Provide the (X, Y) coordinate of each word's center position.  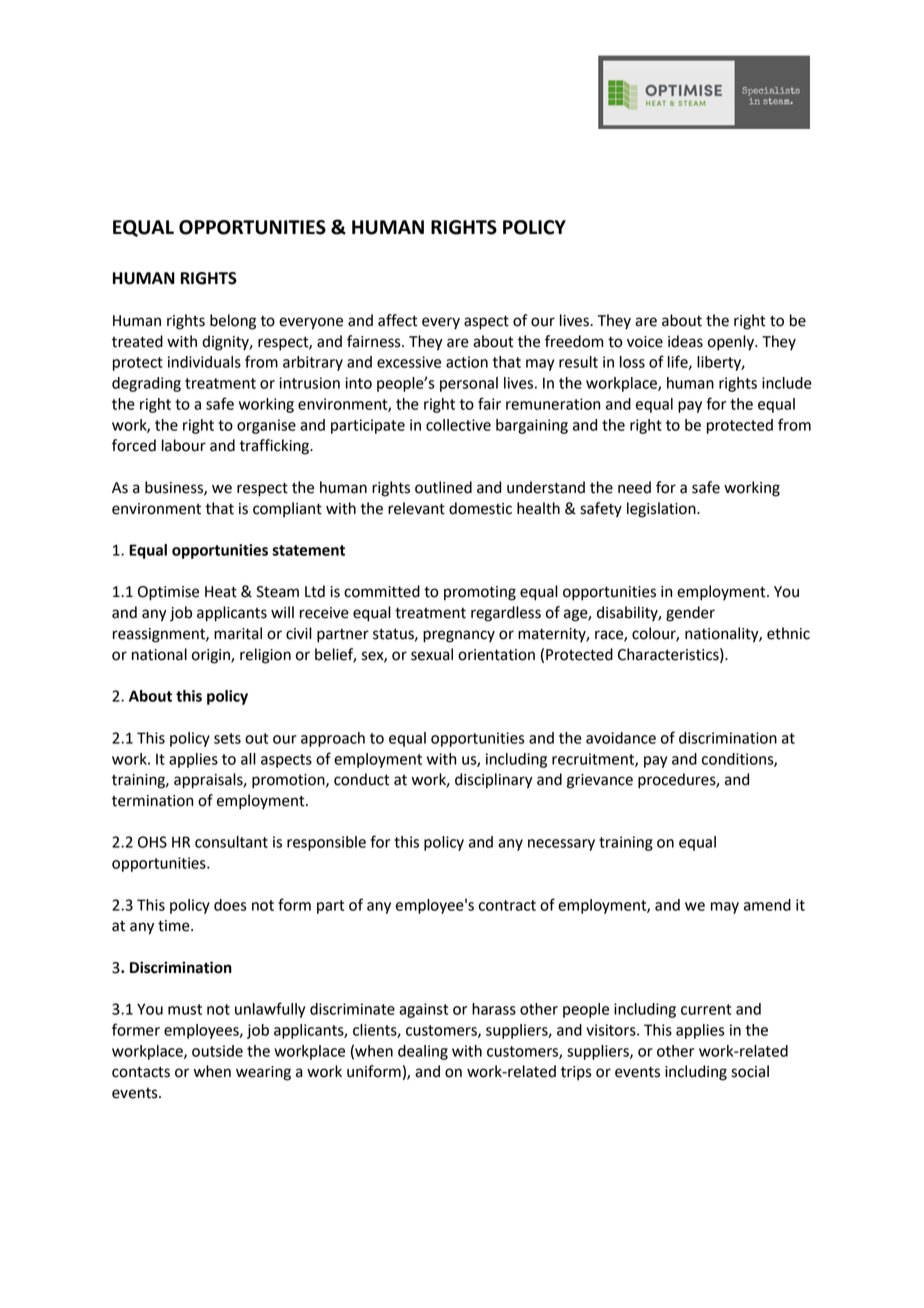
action (467, 362)
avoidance (621, 738)
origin (212, 656)
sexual (432, 654)
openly (732, 343)
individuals (204, 362)
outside (217, 1051)
